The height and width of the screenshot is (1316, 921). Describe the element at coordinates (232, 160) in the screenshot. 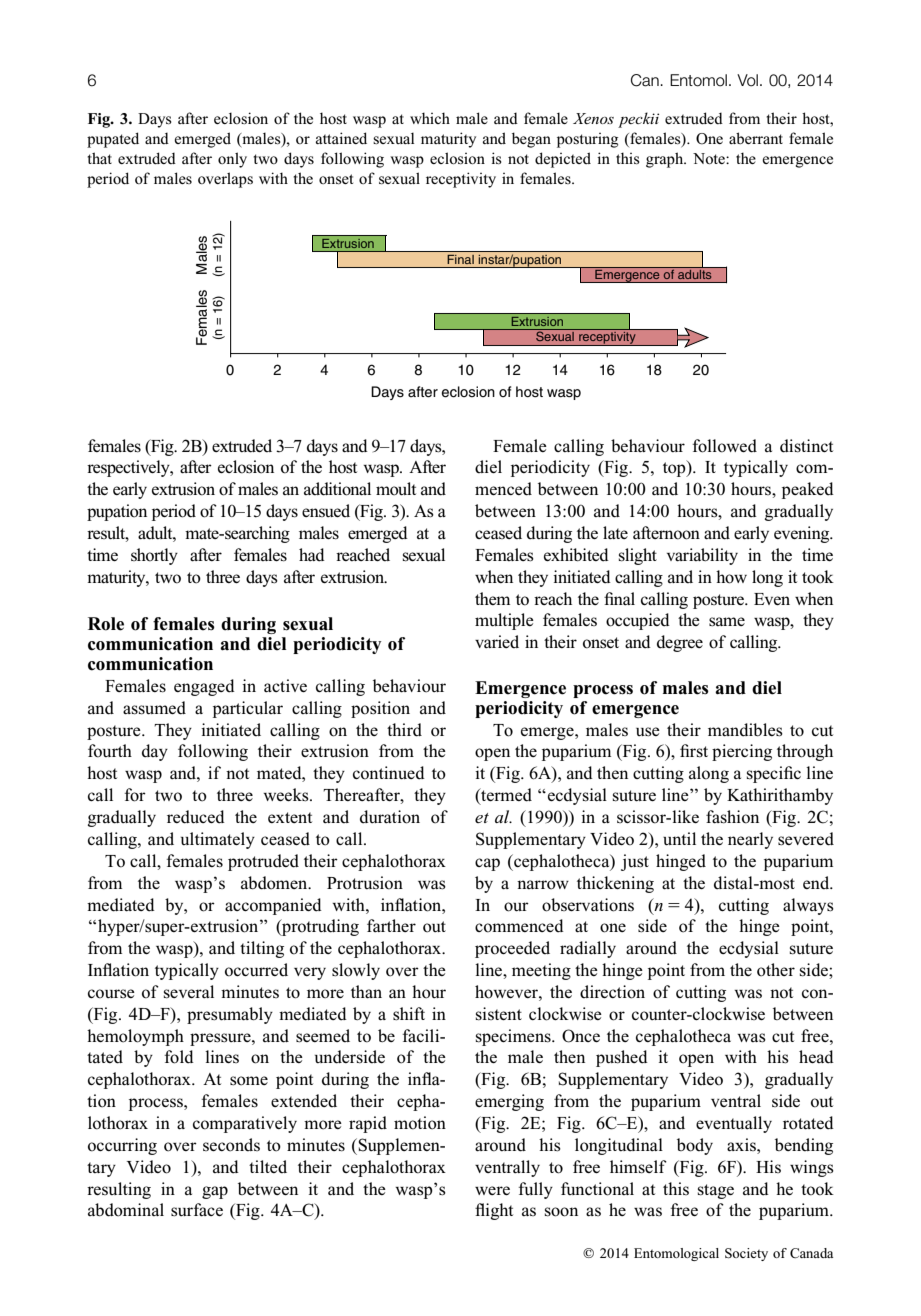

I see `only` at that location.
